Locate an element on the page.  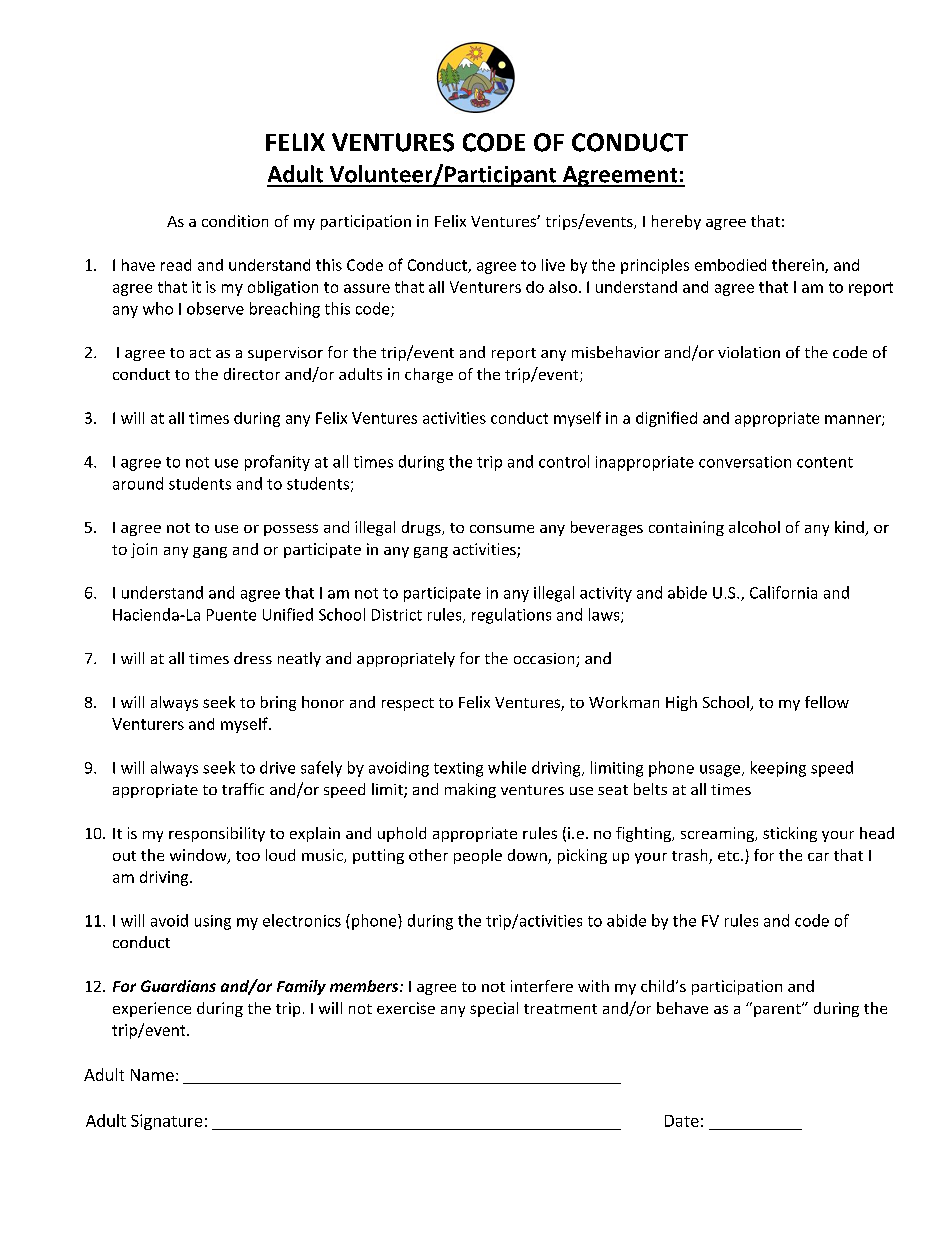
dress is located at coordinates (253, 658).
